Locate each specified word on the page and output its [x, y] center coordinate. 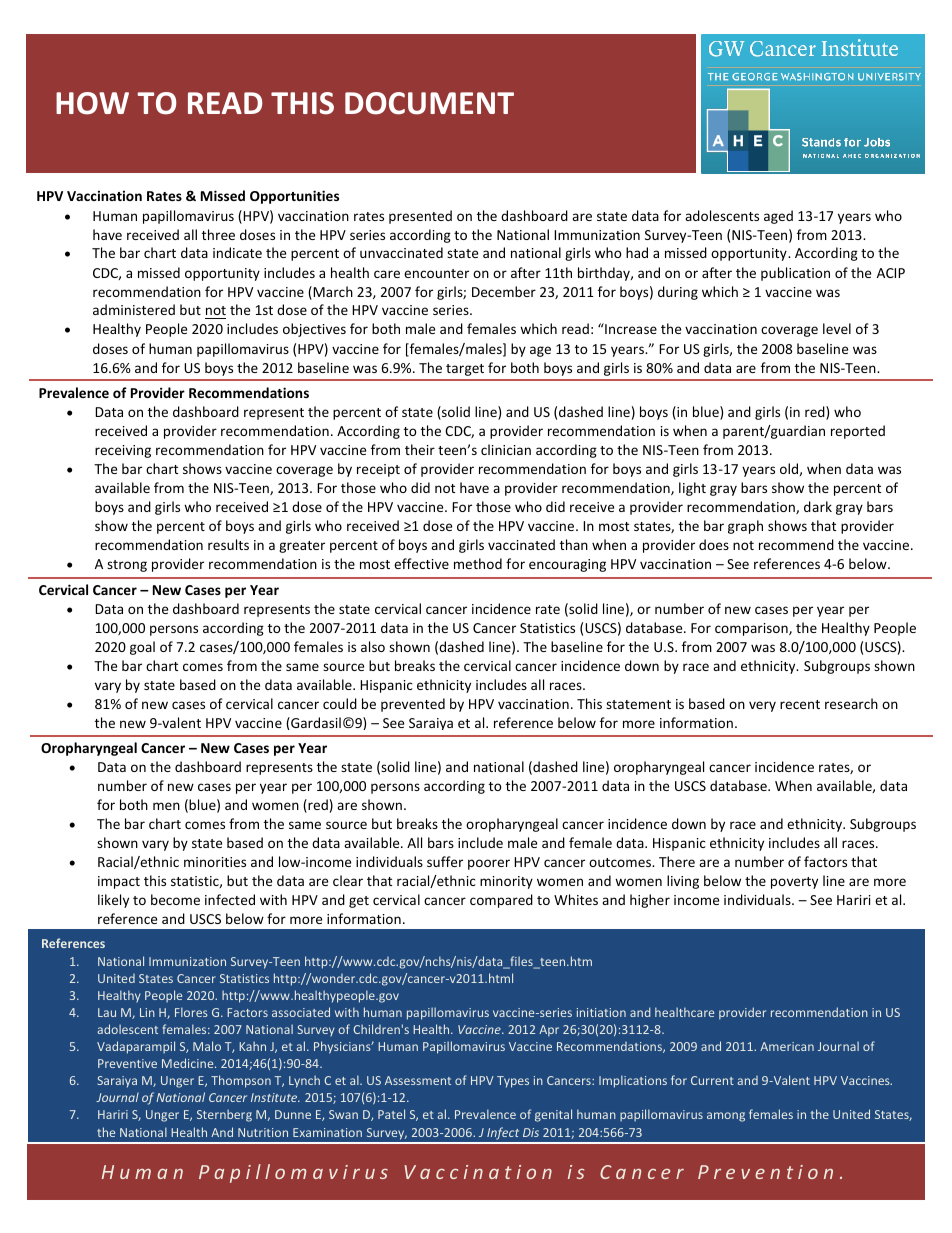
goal [142, 648]
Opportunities [294, 197]
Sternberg [224, 1115]
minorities [215, 862]
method [478, 563]
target [465, 370]
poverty [794, 883]
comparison [752, 629]
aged [778, 217]
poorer [489, 864]
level [837, 328]
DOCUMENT [429, 103]
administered [134, 309]
